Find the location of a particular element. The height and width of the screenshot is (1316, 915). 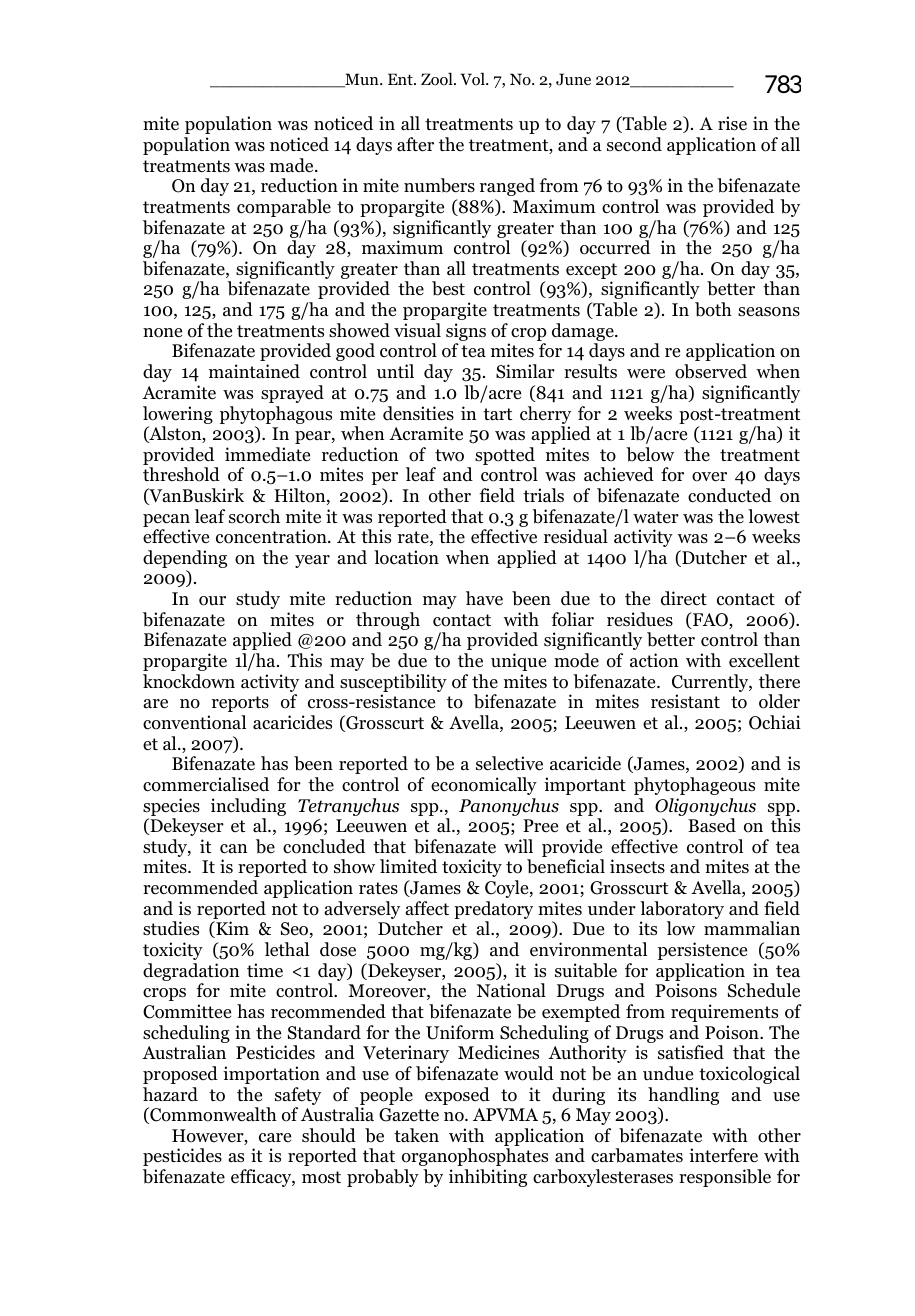

care is located at coordinates (275, 1138).
